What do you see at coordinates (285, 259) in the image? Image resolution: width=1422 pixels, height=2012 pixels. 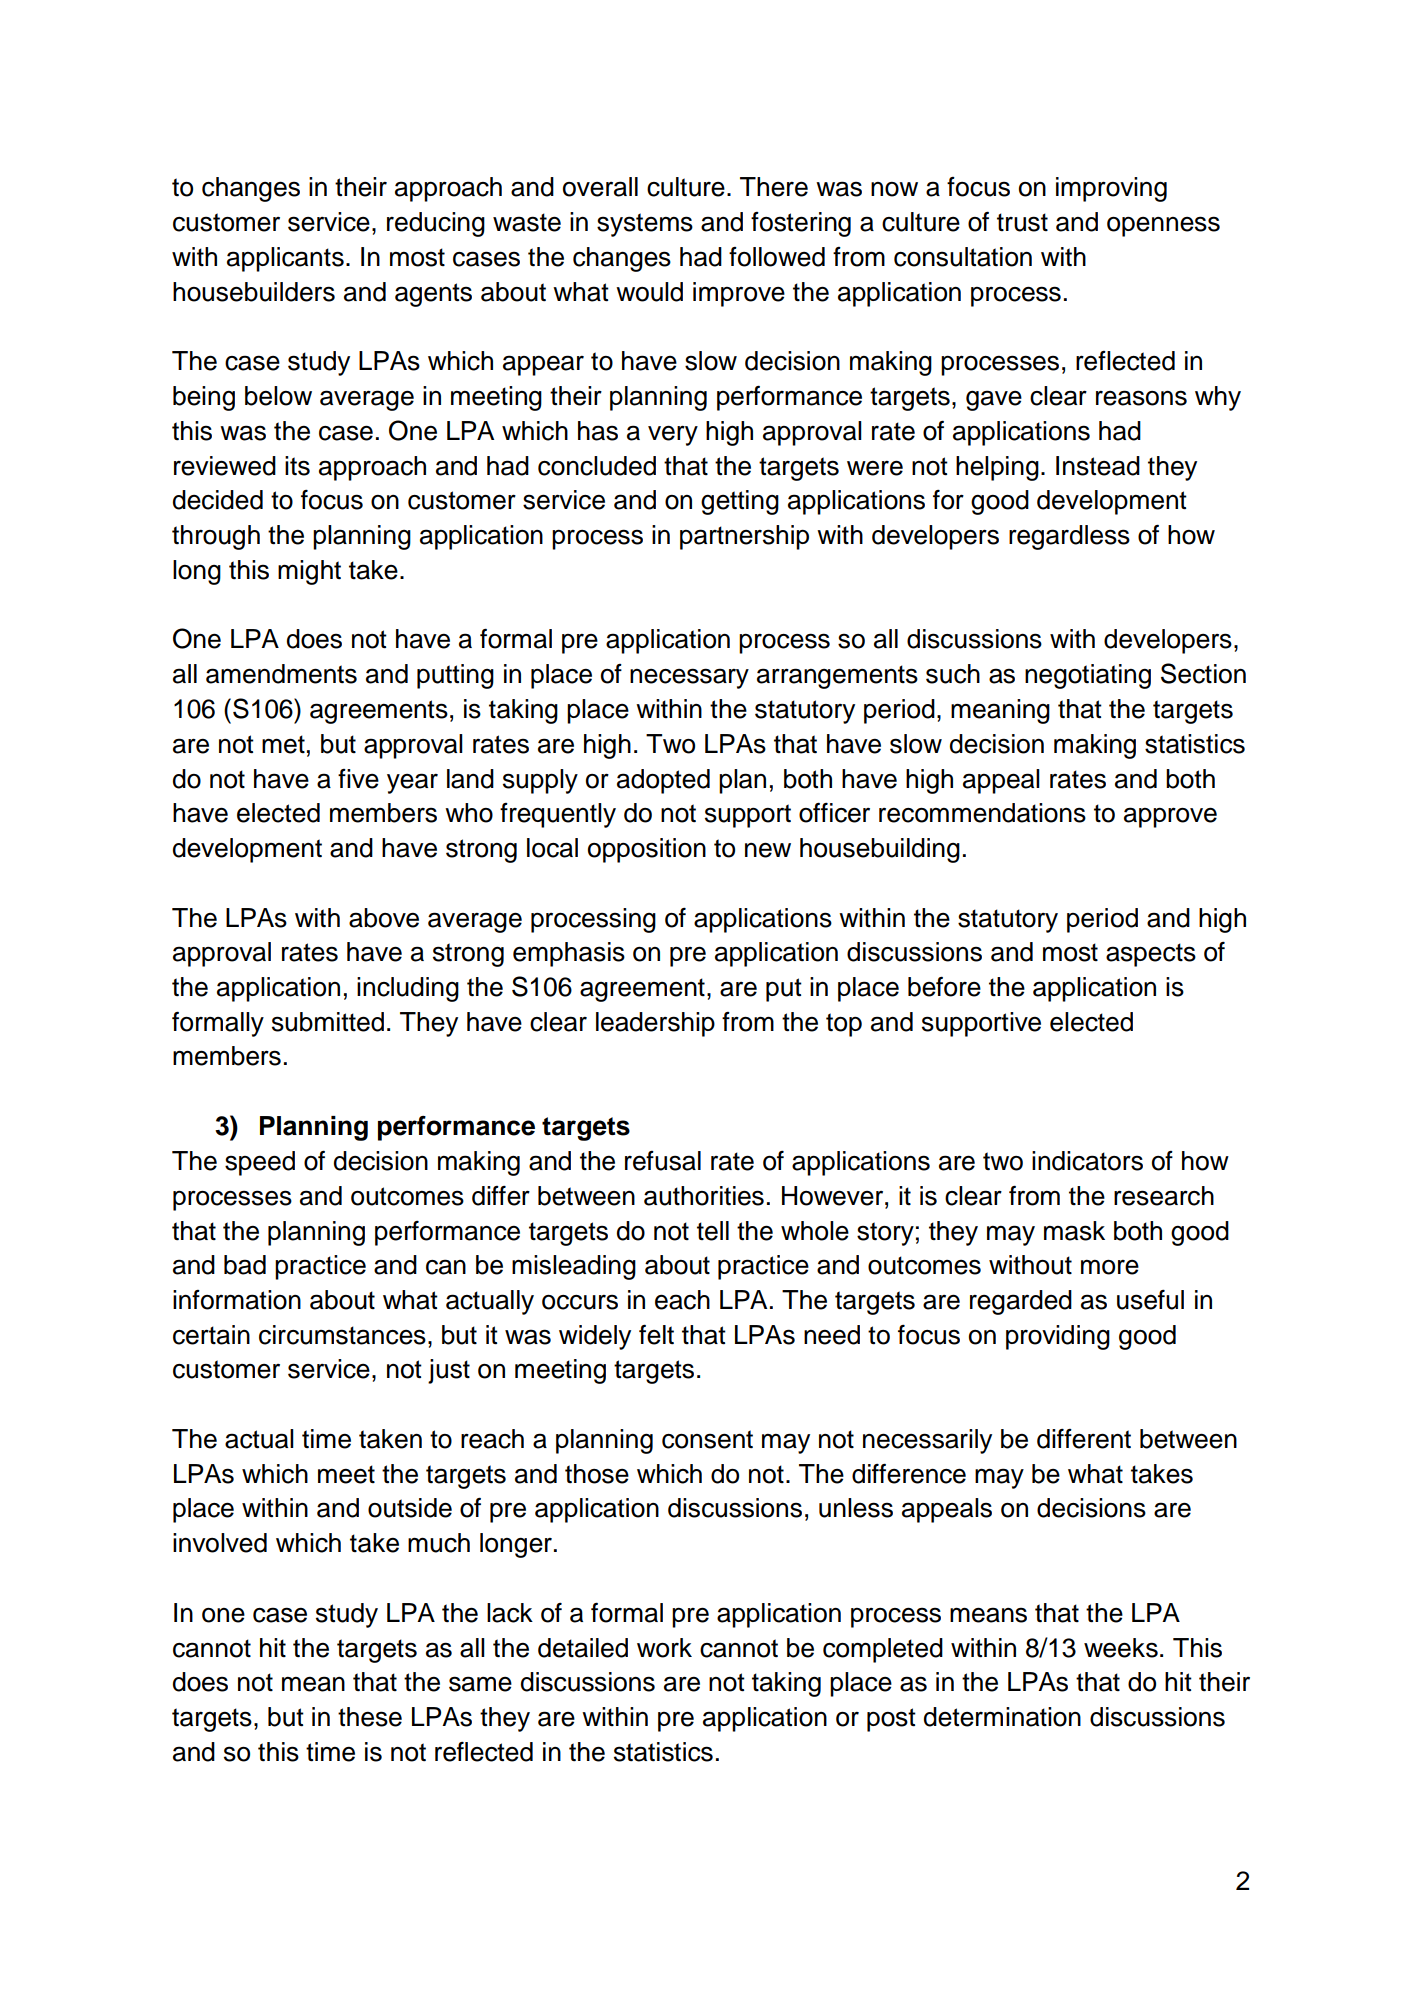 I see `applicants` at bounding box center [285, 259].
